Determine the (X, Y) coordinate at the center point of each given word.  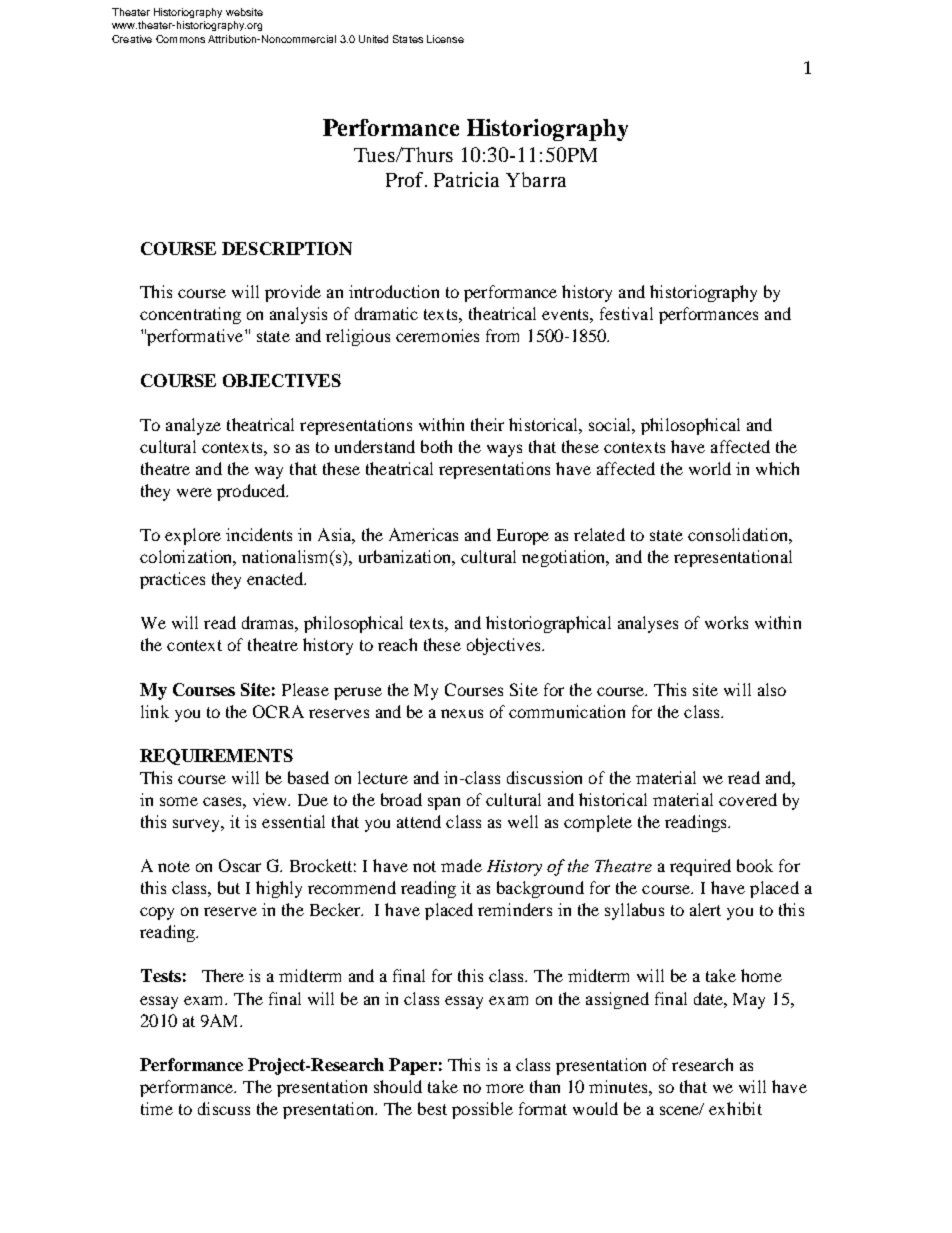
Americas (423, 534)
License (445, 39)
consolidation (739, 534)
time (157, 1108)
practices (172, 580)
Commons (180, 39)
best (432, 1108)
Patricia (466, 179)
